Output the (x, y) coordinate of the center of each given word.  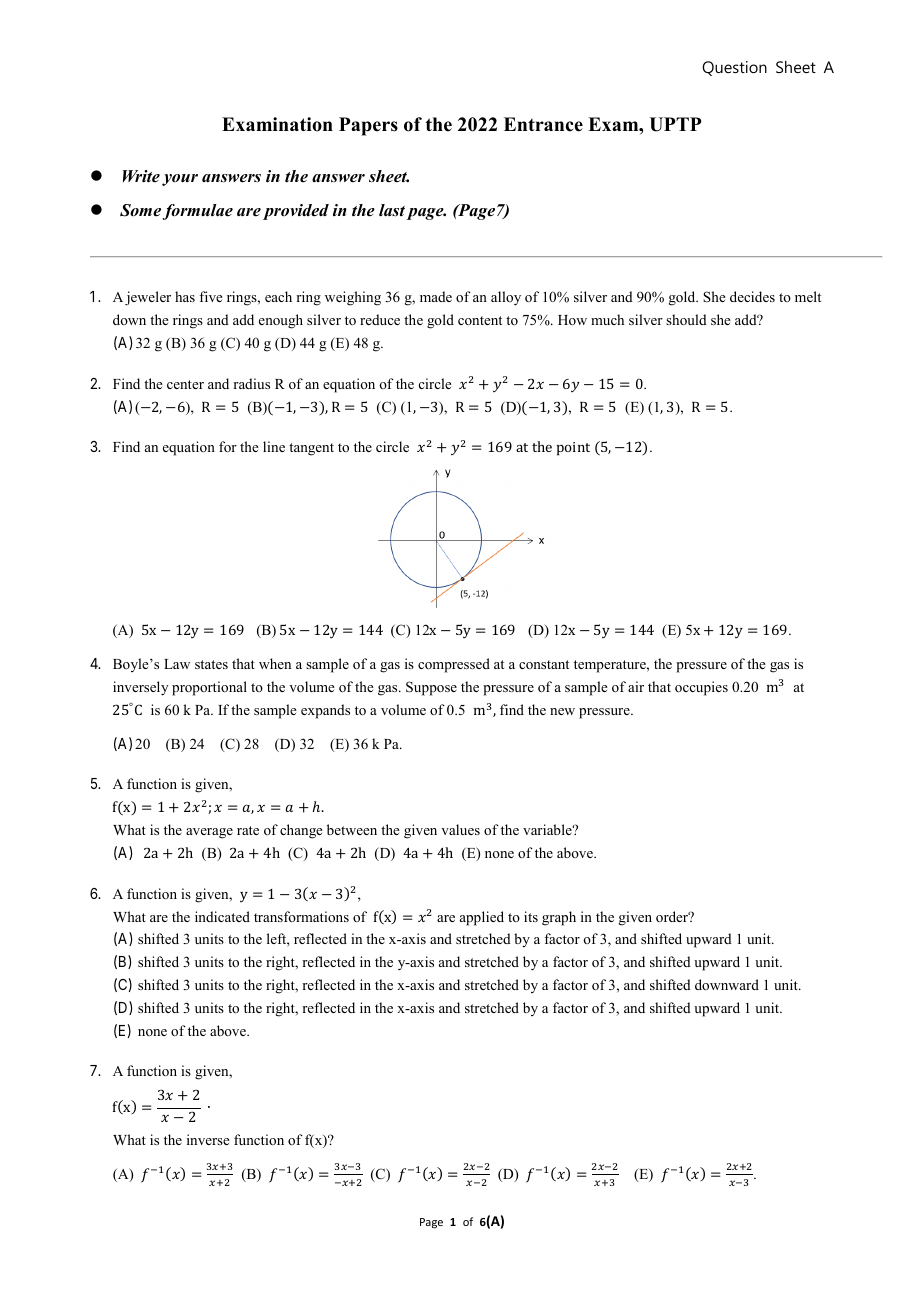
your (180, 180)
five (211, 296)
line (274, 446)
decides (752, 296)
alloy (506, 298)
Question (734, 68)
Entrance (543, 124)
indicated (222, 916)
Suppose (431, 688)
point (573, 449)
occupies (701, 688)
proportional (209, 688)
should (686, 319)
